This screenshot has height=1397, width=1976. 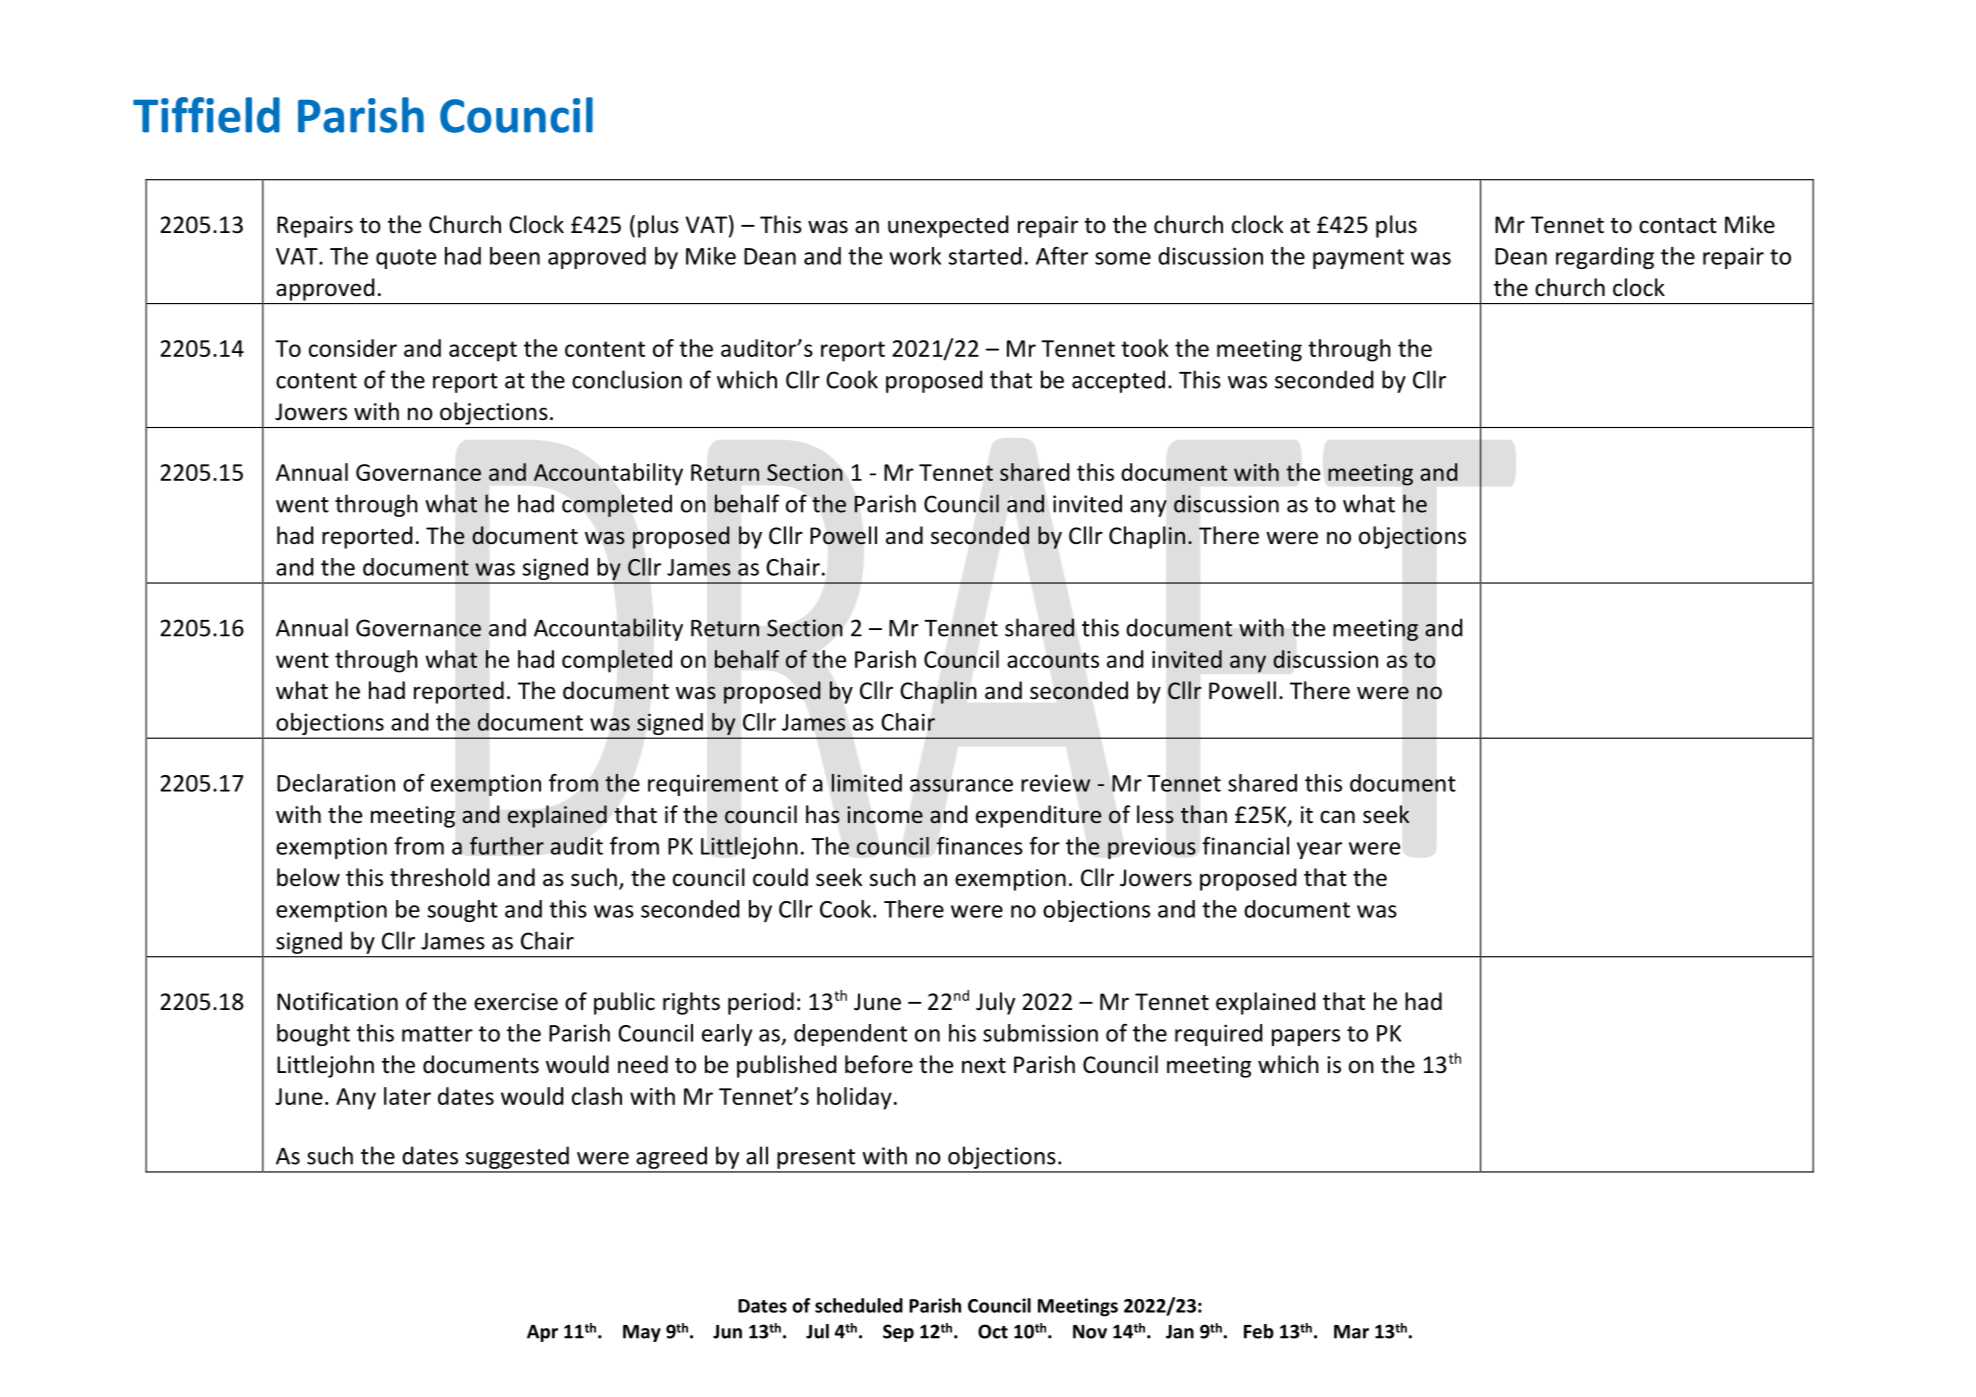 I want to click on Apr, so click(x=542, y=1333).
